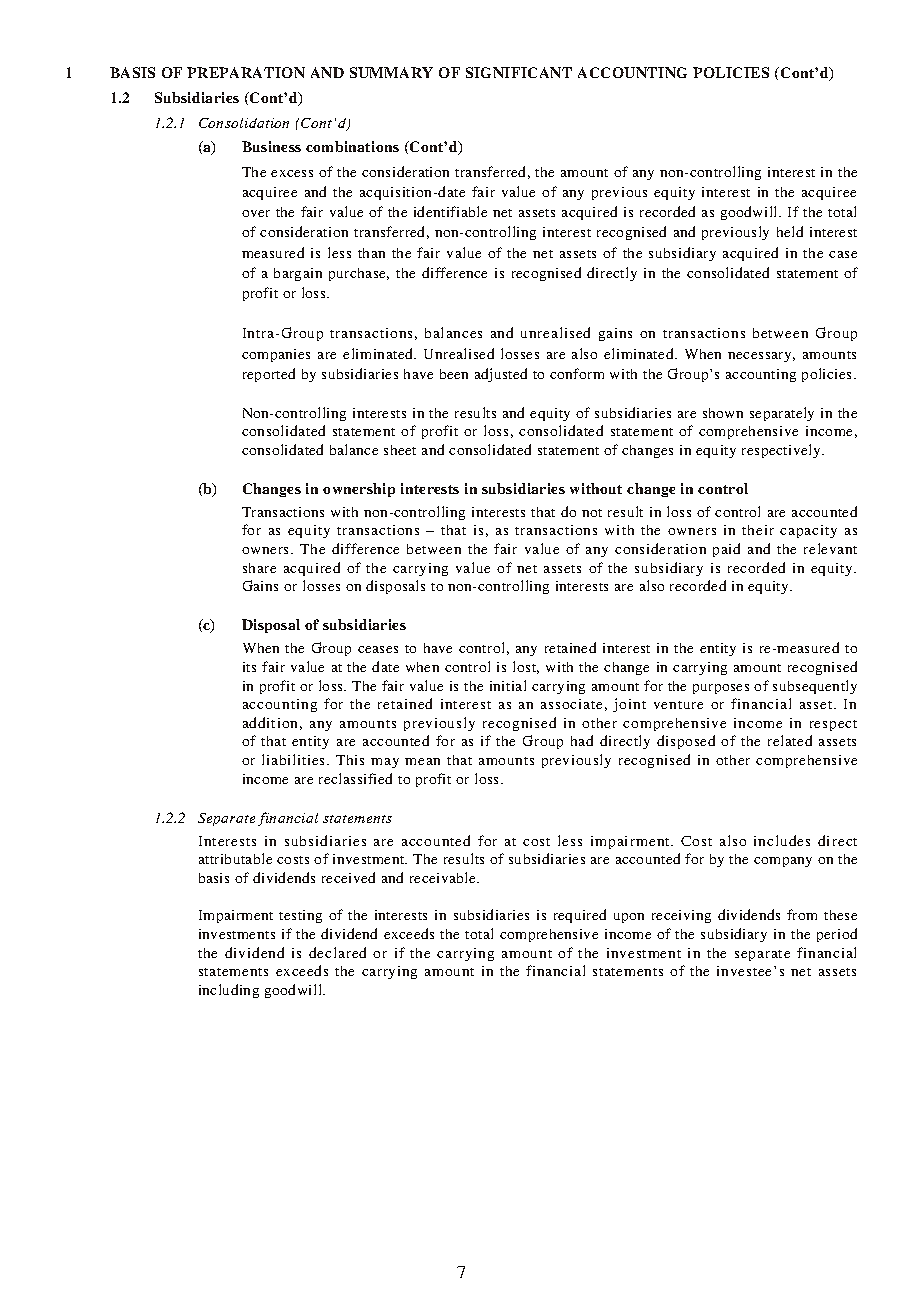 This document has width=924, height=1308. I want to click on held, so click(790, 231).
